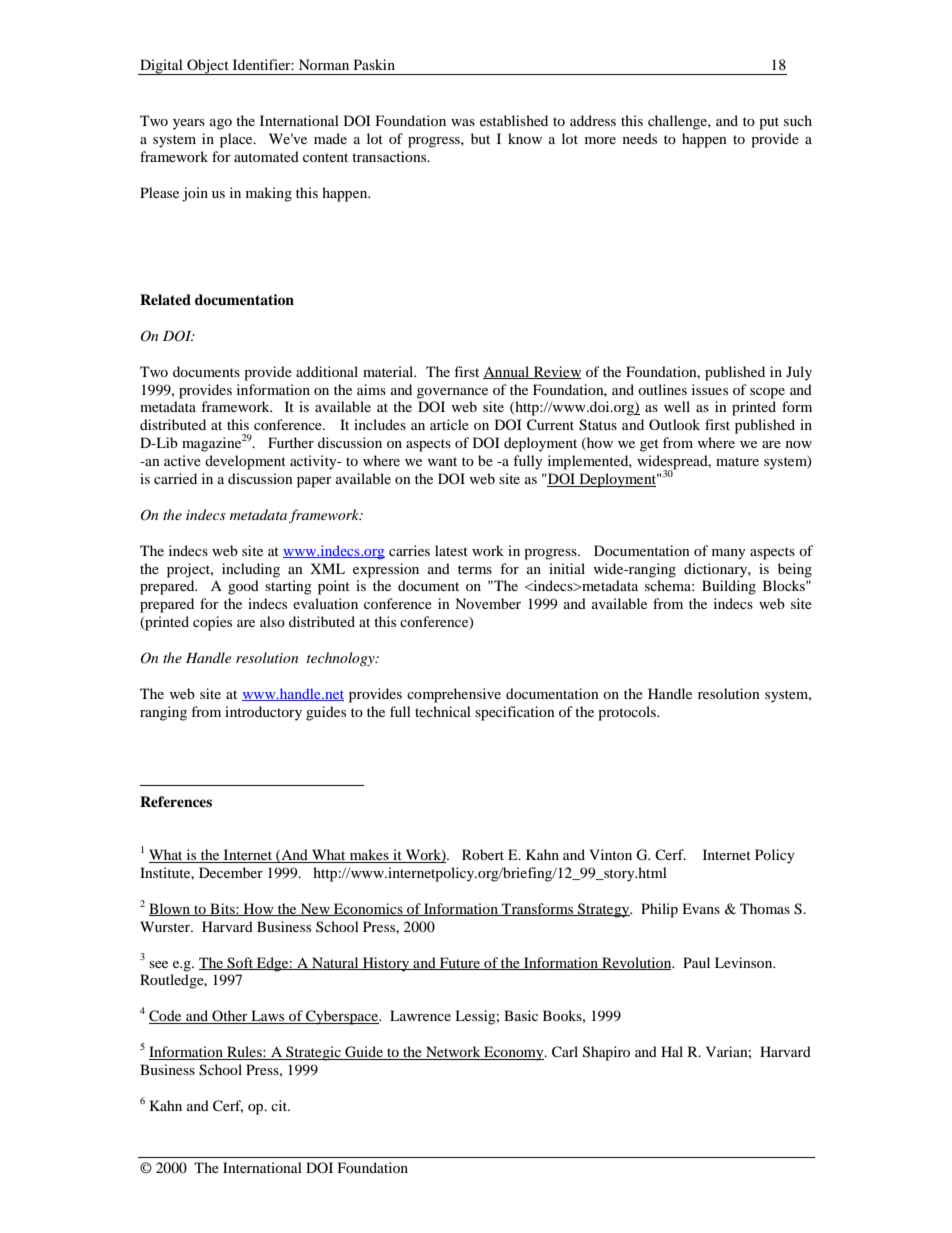 Image resolution: width=952 pixels, height=1233 pixels. Describe the element at coordinates (769, 123) in the page. I see `put` at that location.
